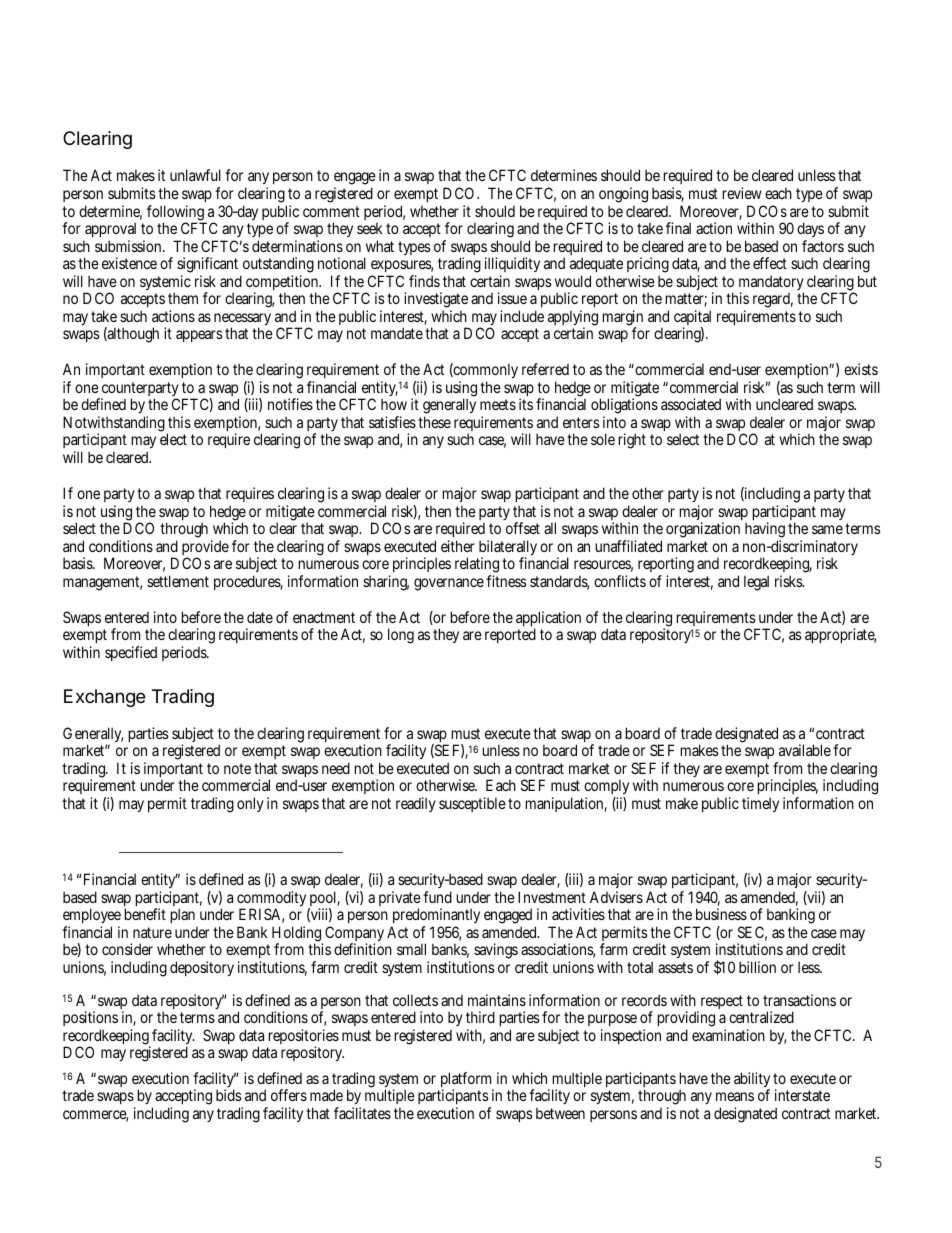  I want to click on what, so click(380, 246).
